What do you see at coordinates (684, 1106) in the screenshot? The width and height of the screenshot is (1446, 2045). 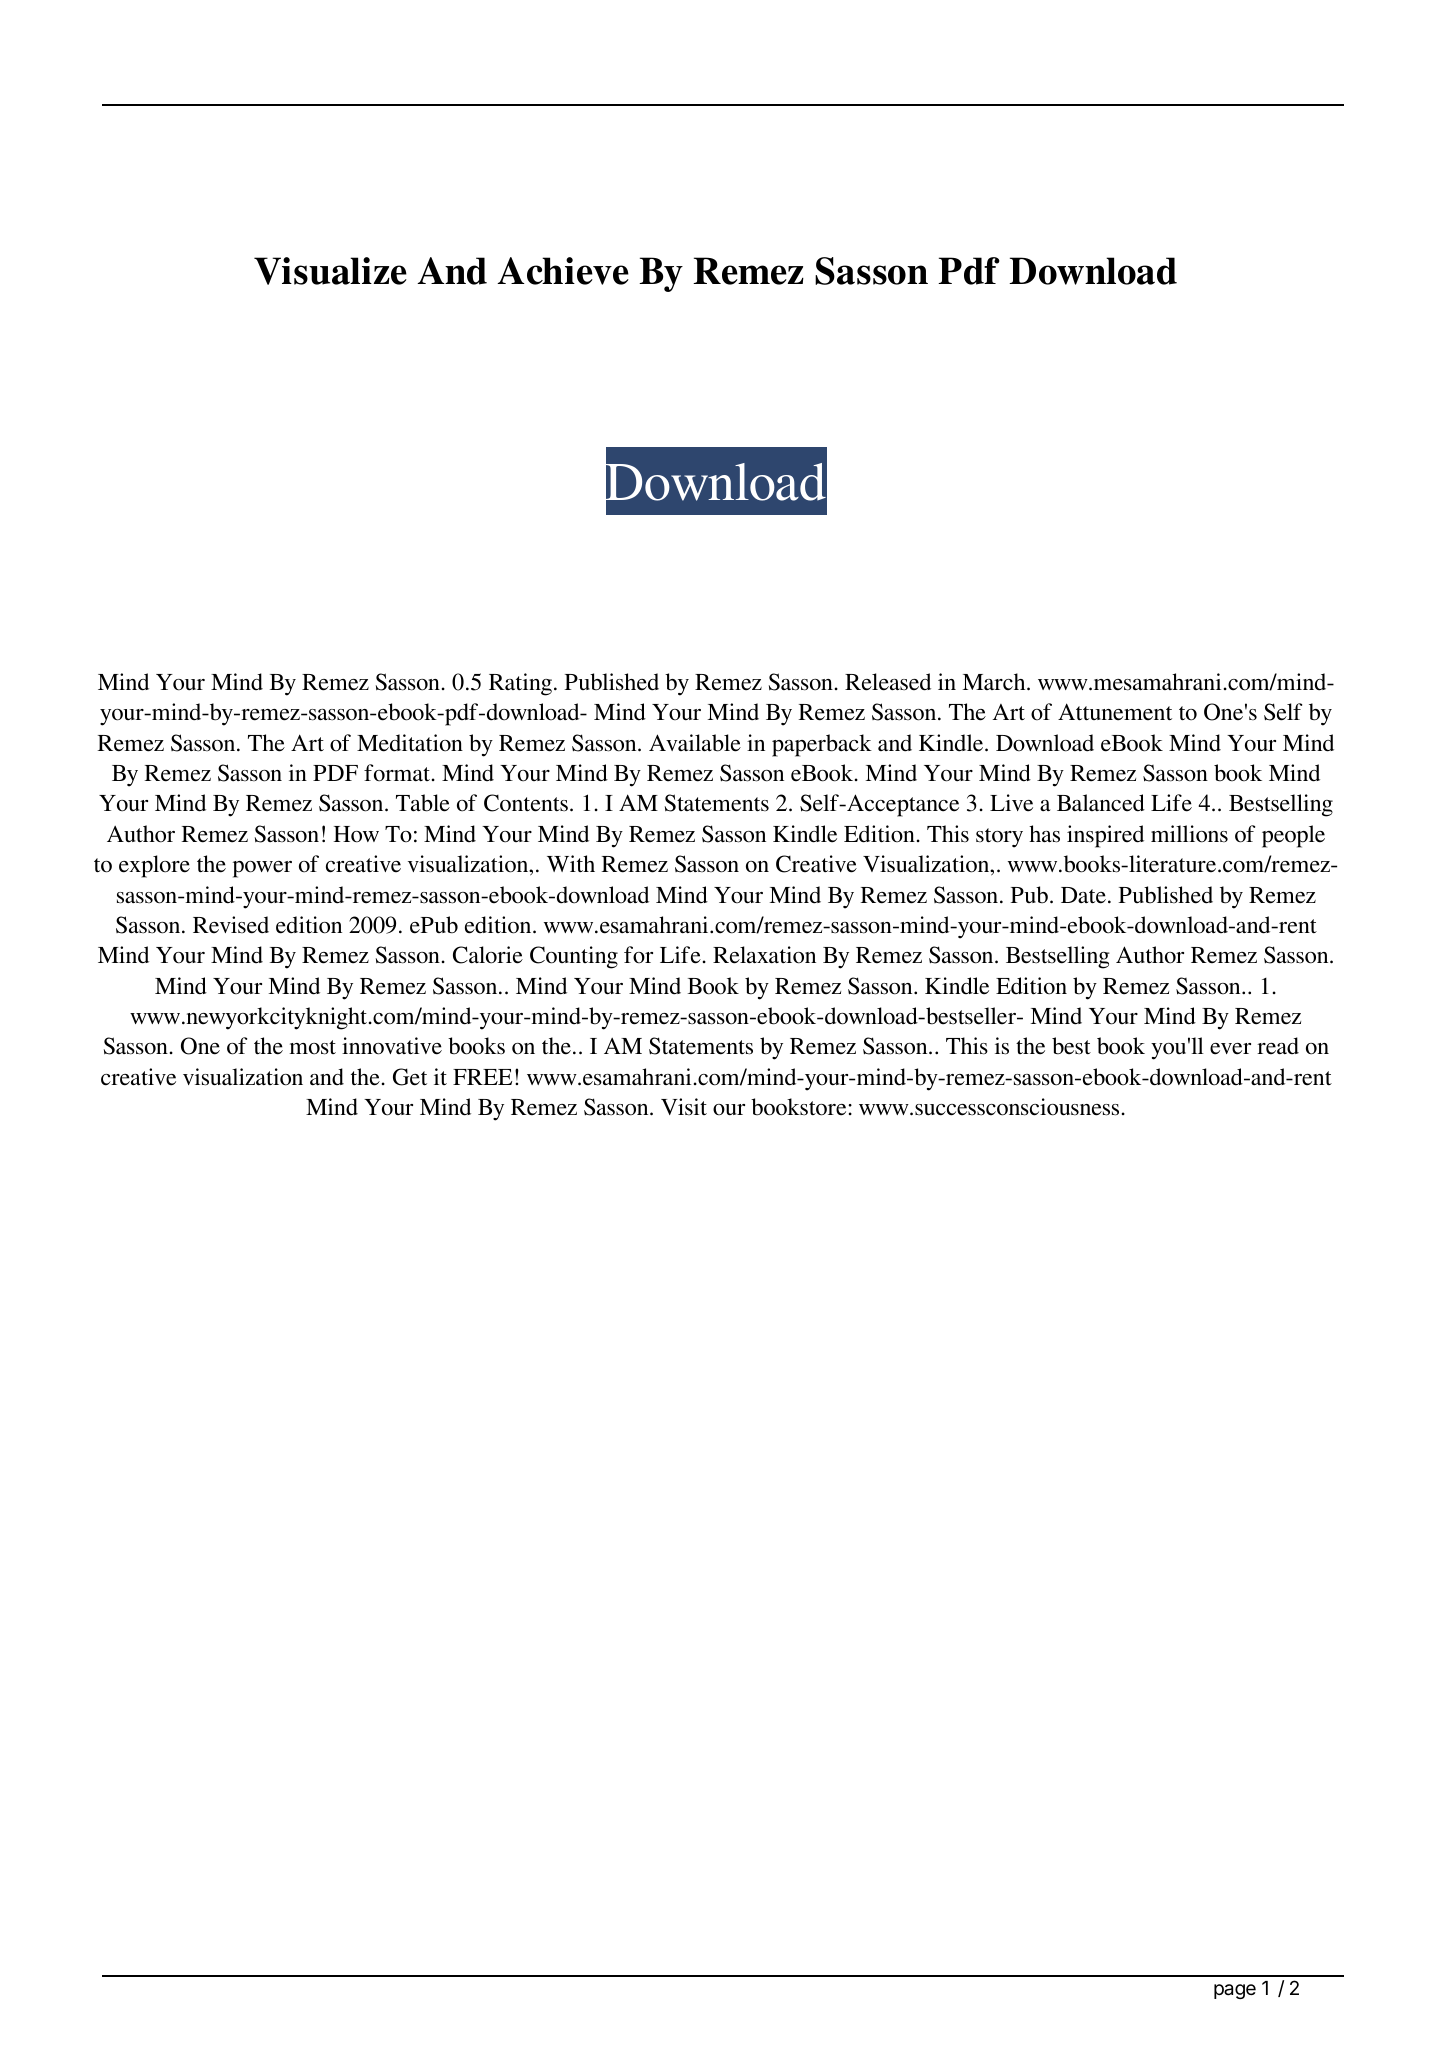 I see `Visit` at bounding box center [684, 1106].
